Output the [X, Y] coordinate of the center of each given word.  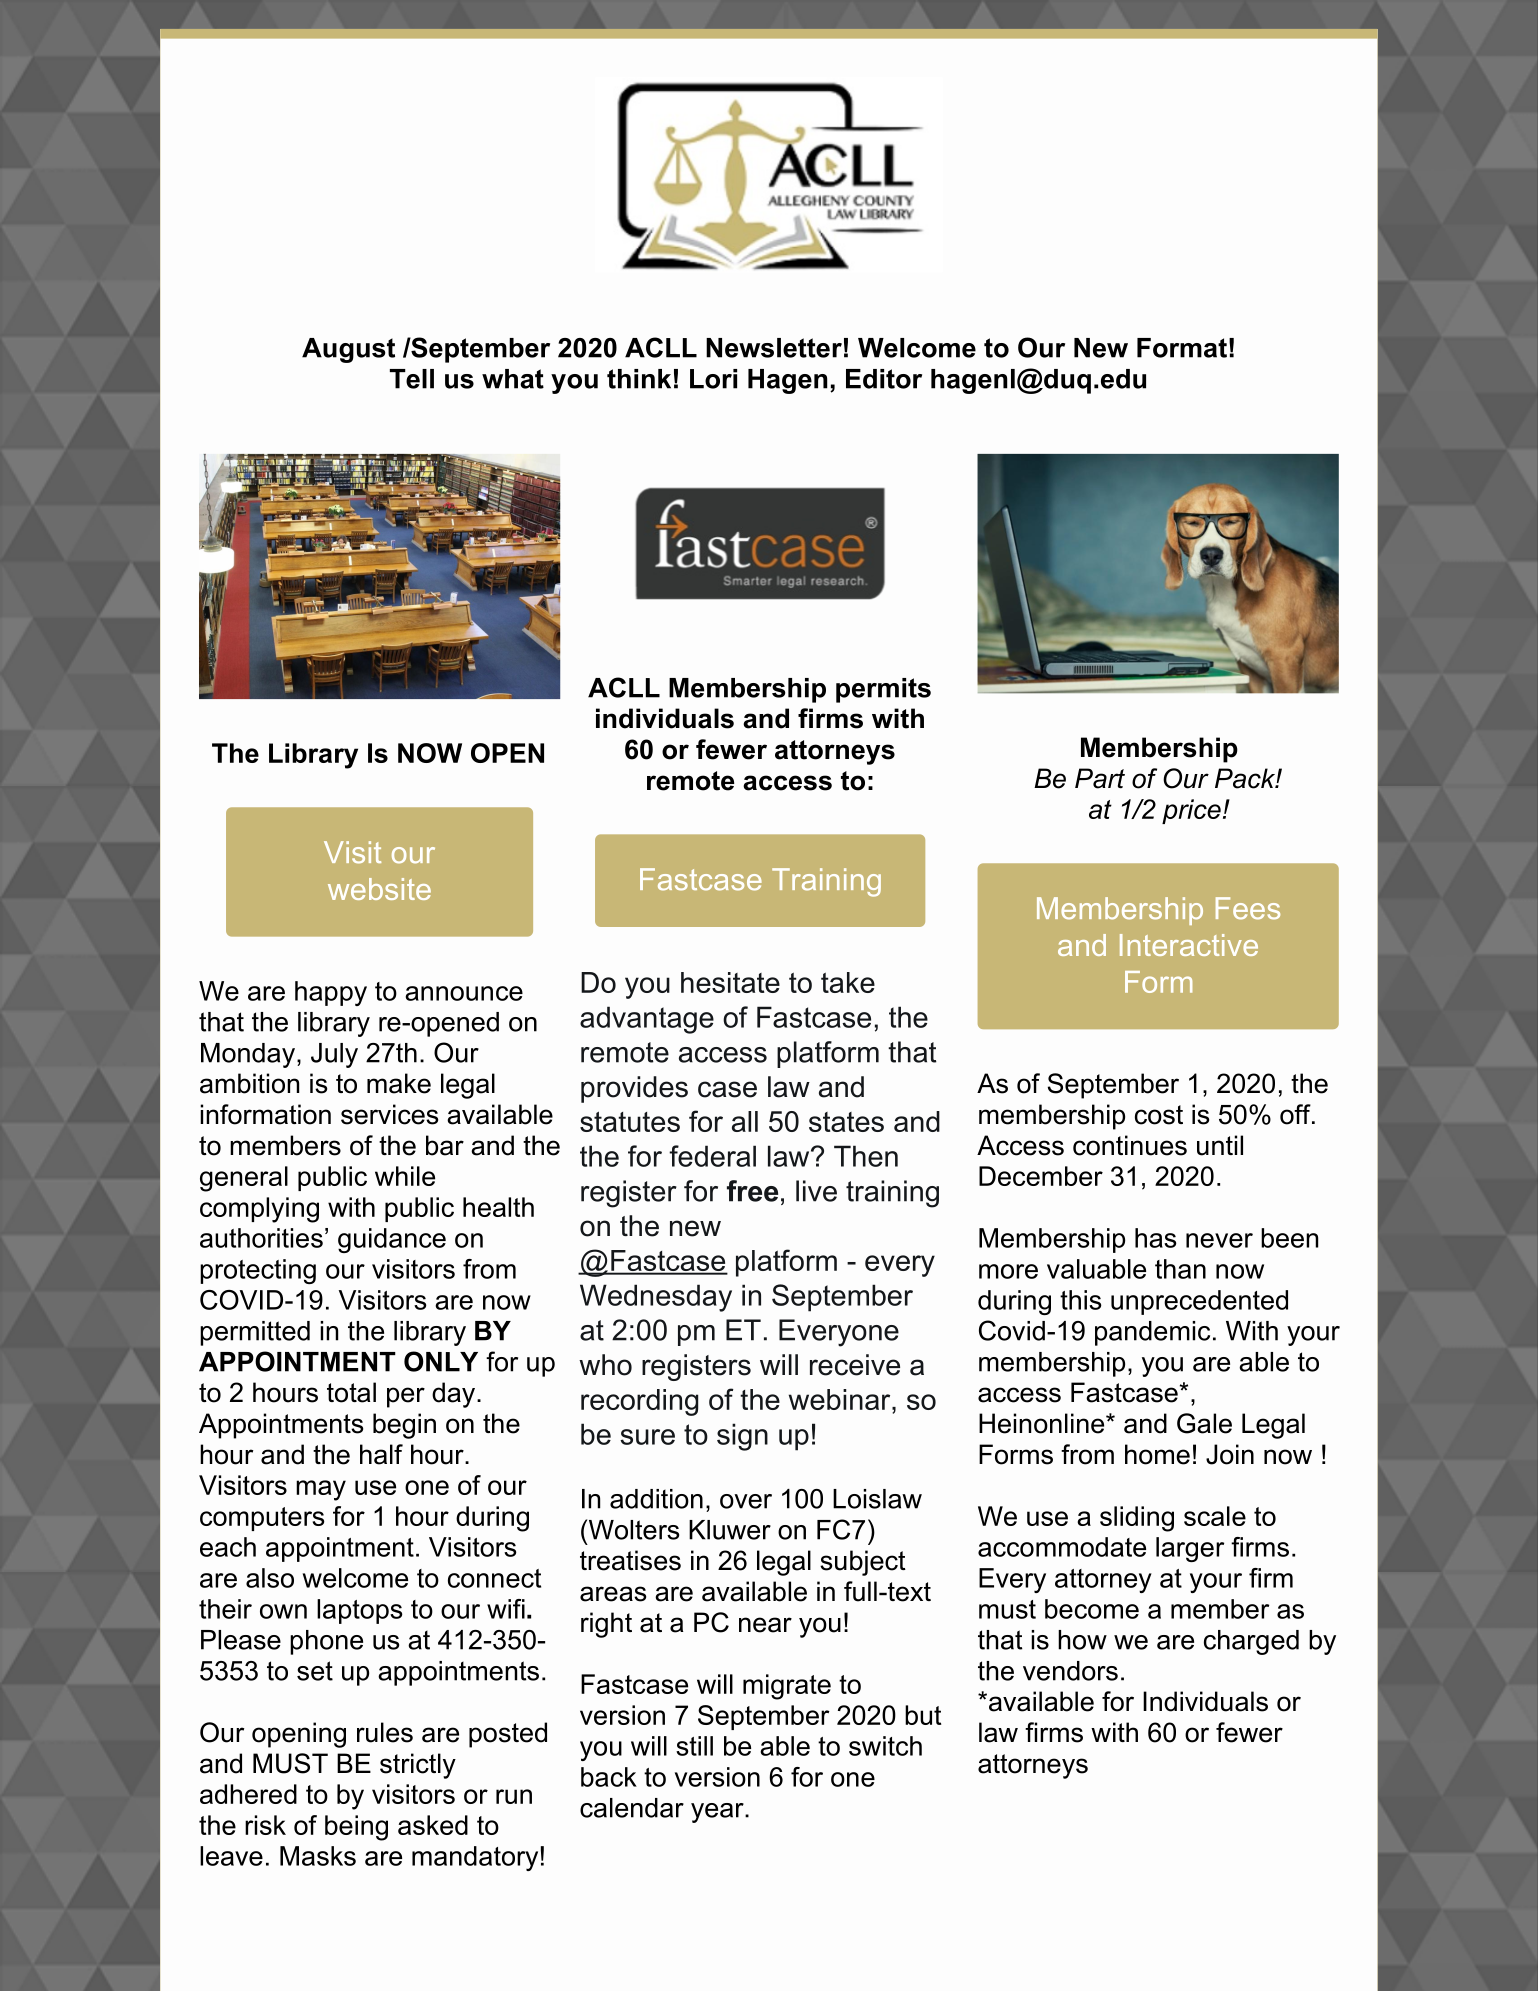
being [356, 1828]
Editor [884, 379]
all [745, 1121]
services [389, 1114]
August [348, 350]
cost [1159, 1115]
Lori [713, 379]
